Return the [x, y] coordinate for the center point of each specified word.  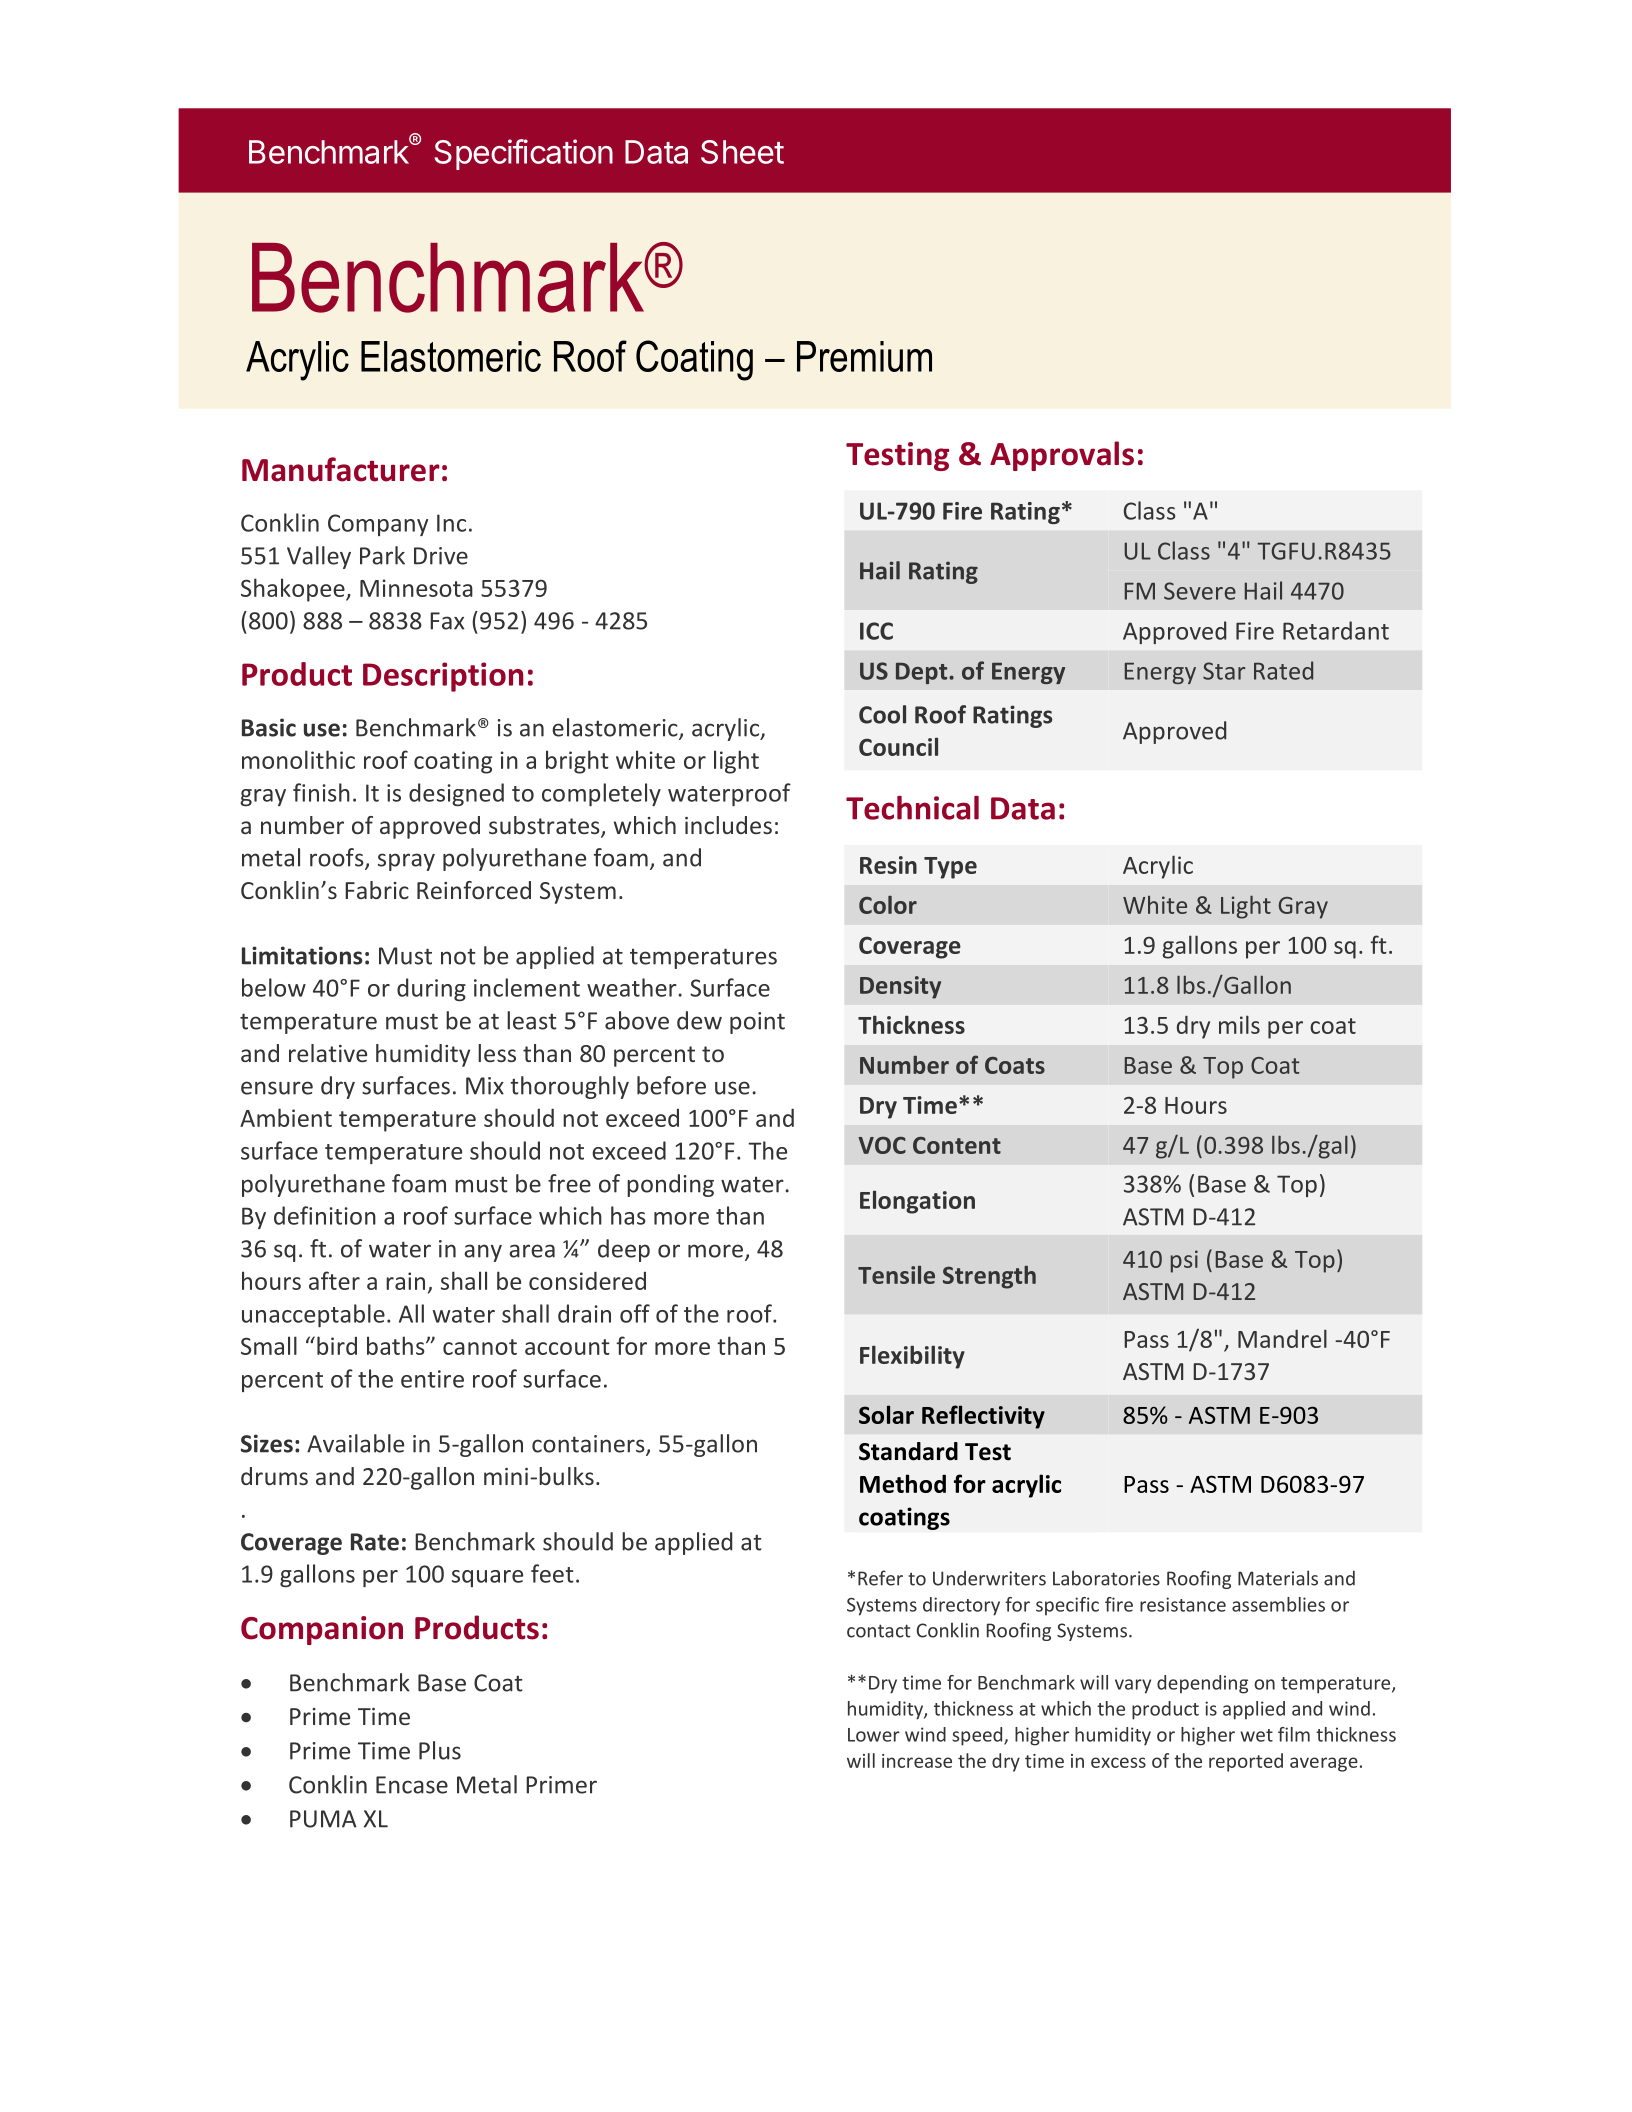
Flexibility [912, 1357]
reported [1246, 1762]
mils [1239, 1024]
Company [378, 525]
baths [397, 1345]
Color [888, 905]
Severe [1200, 591]
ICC [876, 631]
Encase [412, 1785]
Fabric [377, 890]
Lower [874, 1735]
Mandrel [1282, 1338]
